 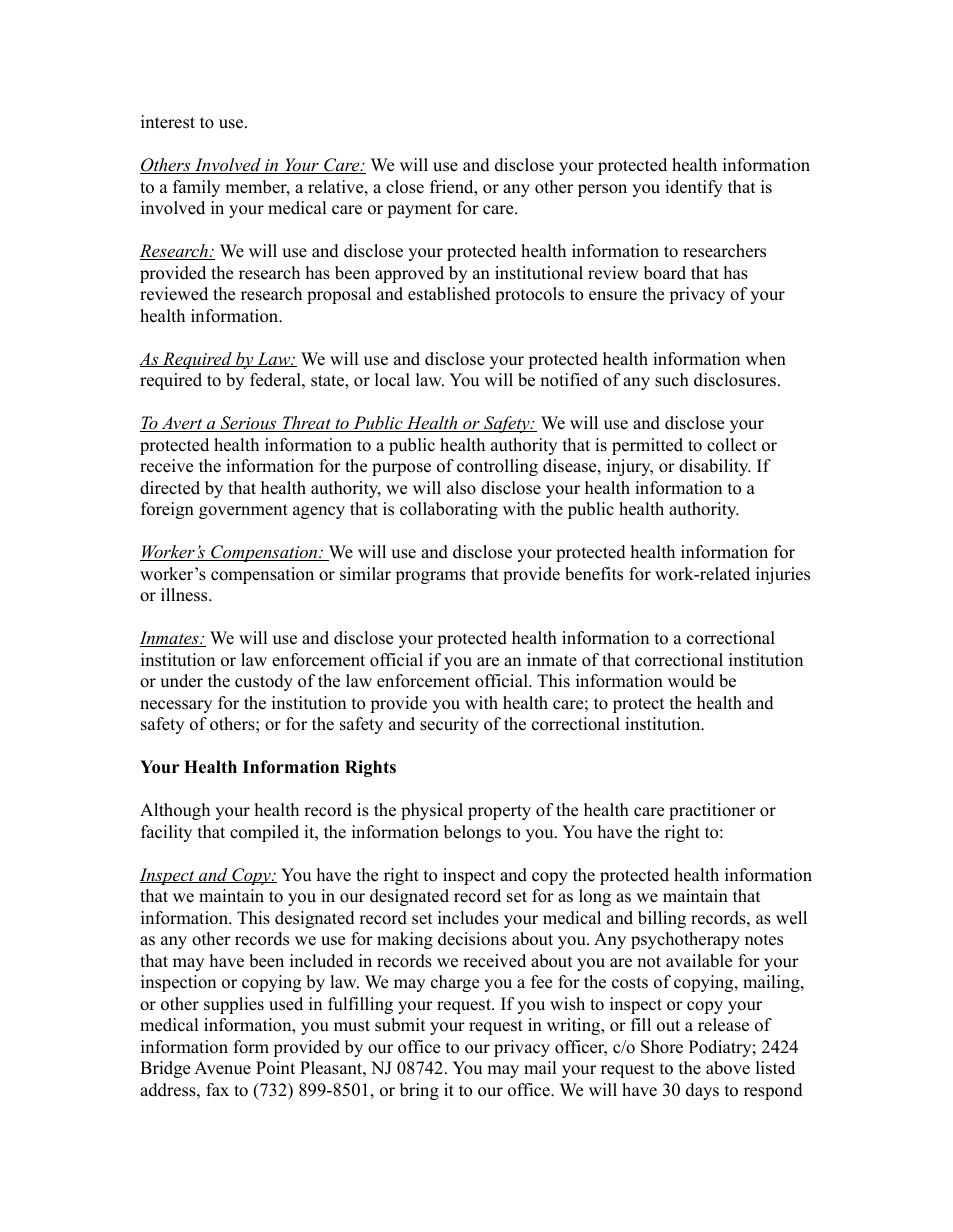 I want to click on programs, so click(x=430, y=577).
